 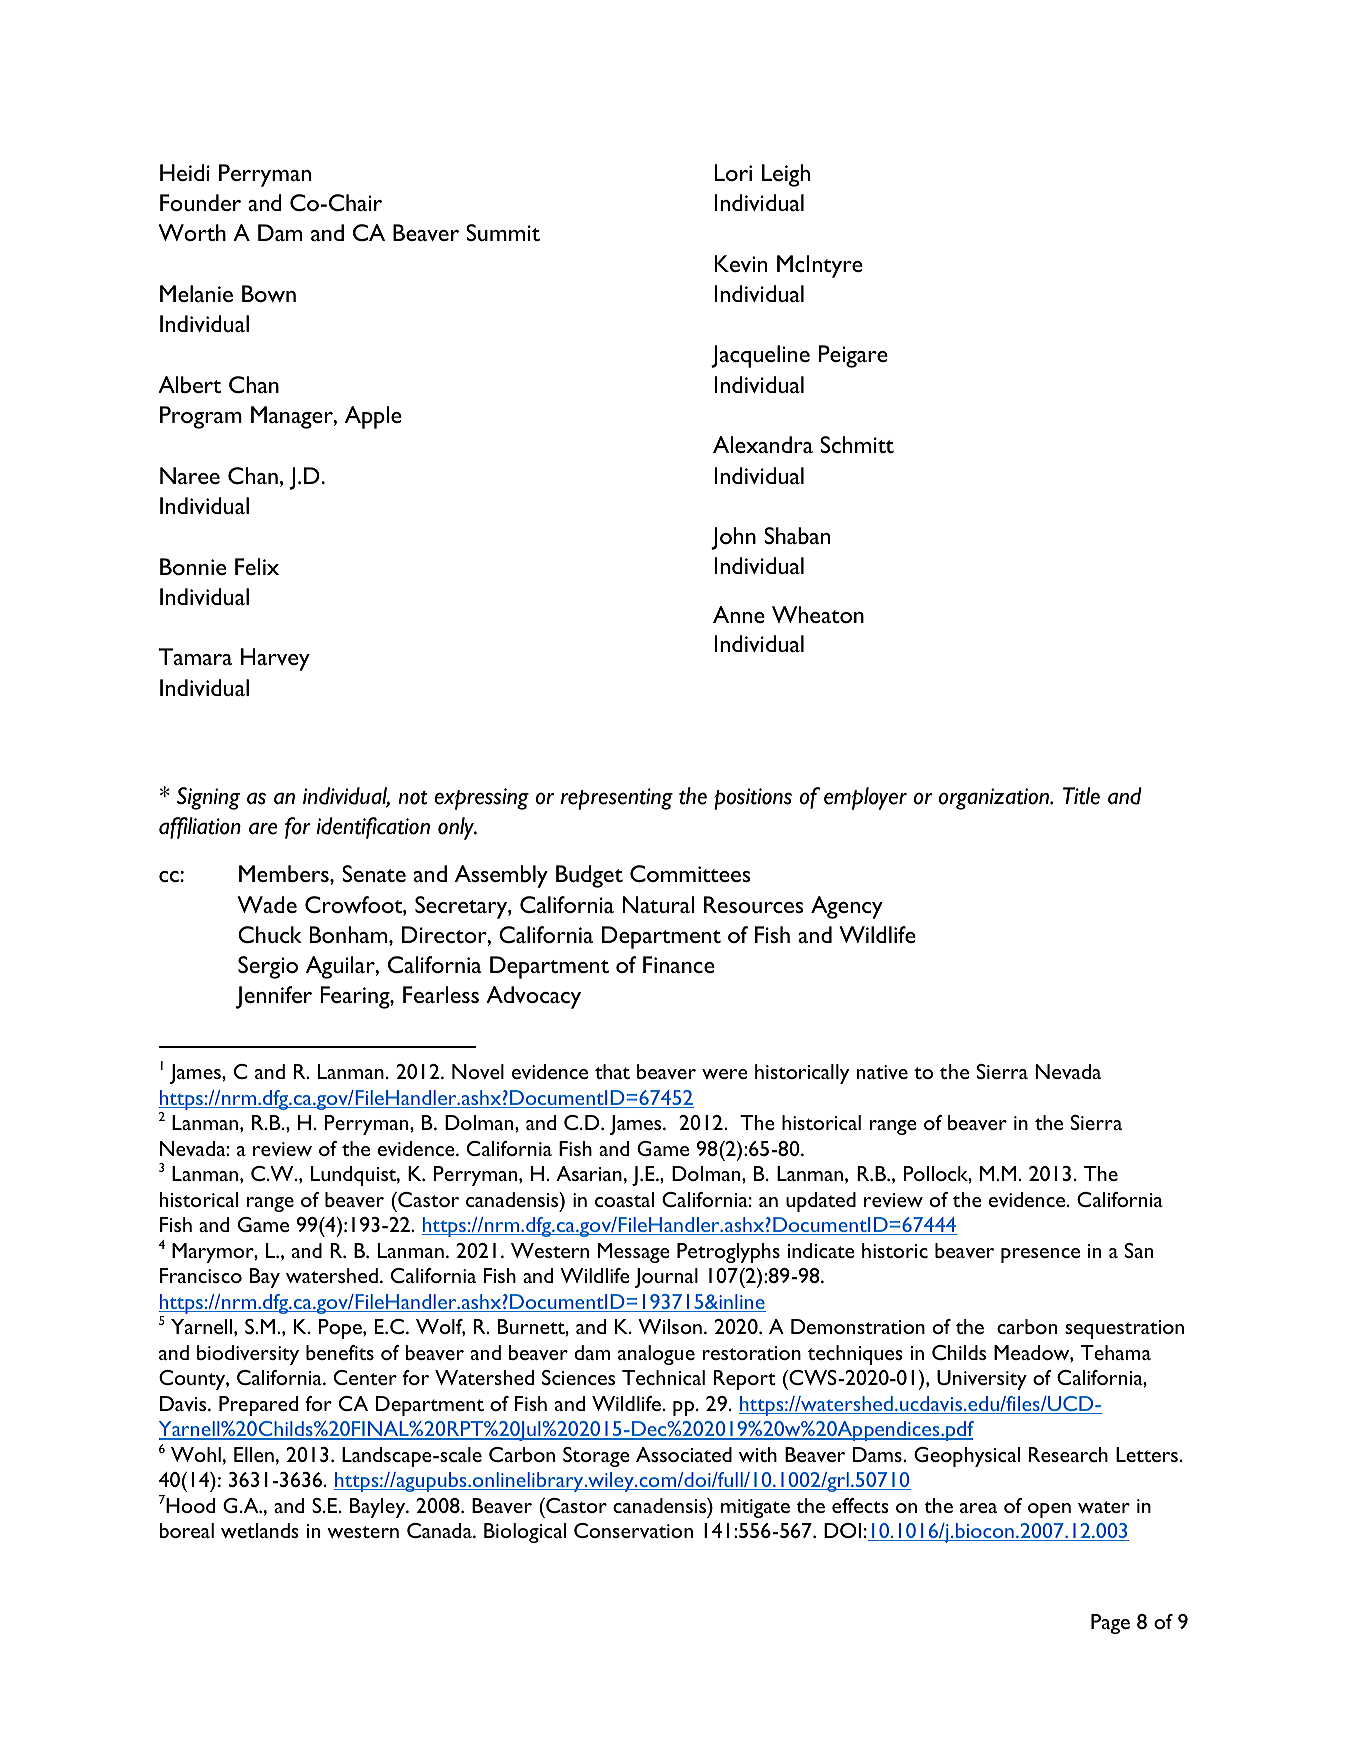 I want to click on Conservation, so click(x=633, y=1530).
